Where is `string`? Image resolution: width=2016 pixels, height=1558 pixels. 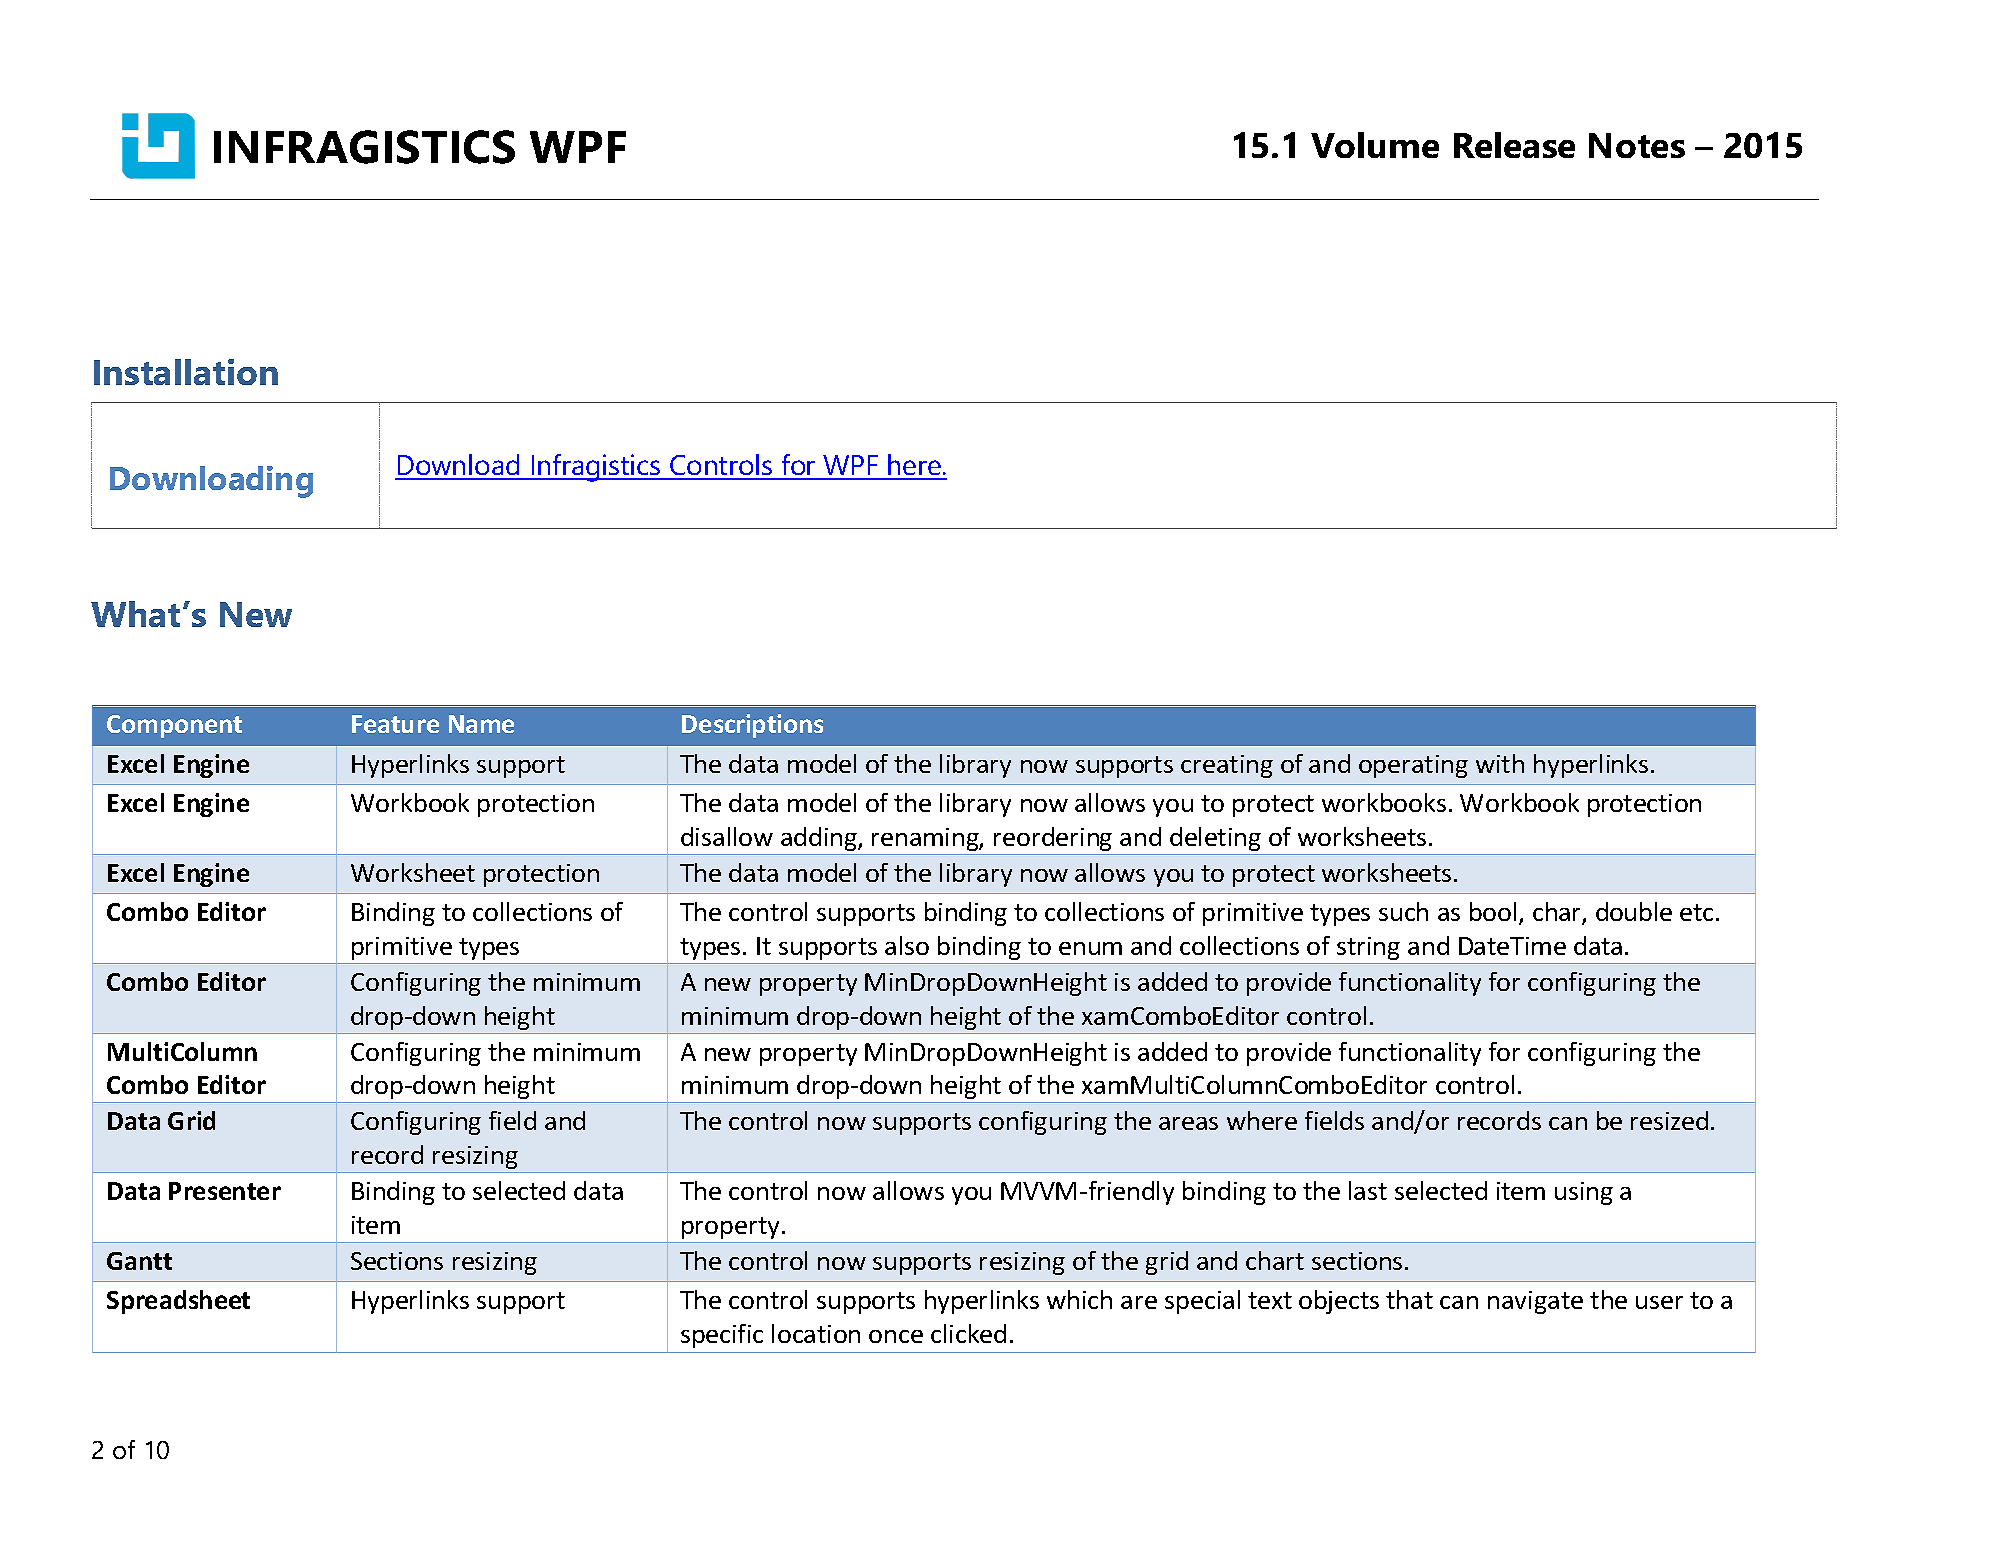 string is located at coordinates (1368, 948).
